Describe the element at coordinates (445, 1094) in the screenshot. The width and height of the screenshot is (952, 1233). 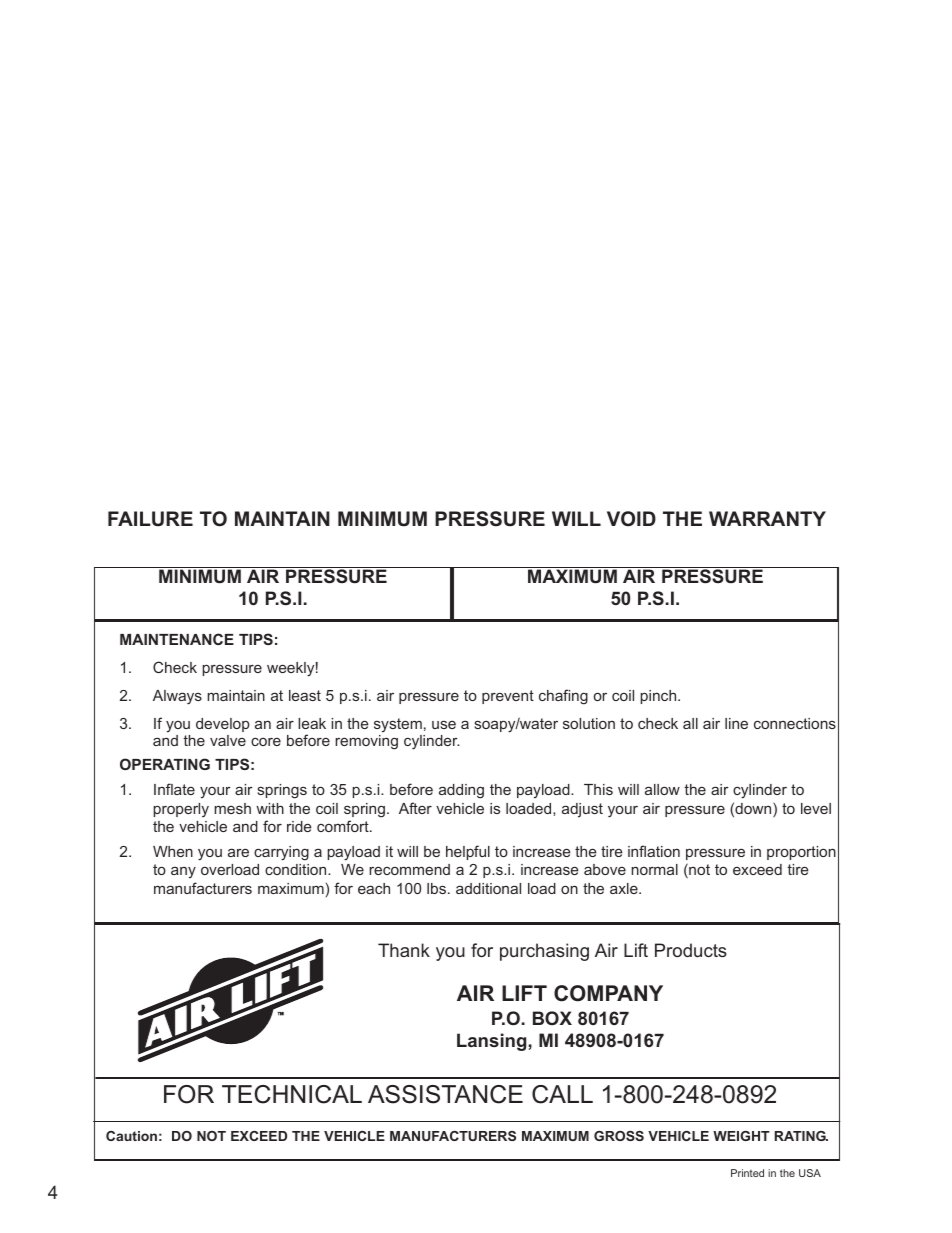
I see `ASSISTANCE` at that location.
